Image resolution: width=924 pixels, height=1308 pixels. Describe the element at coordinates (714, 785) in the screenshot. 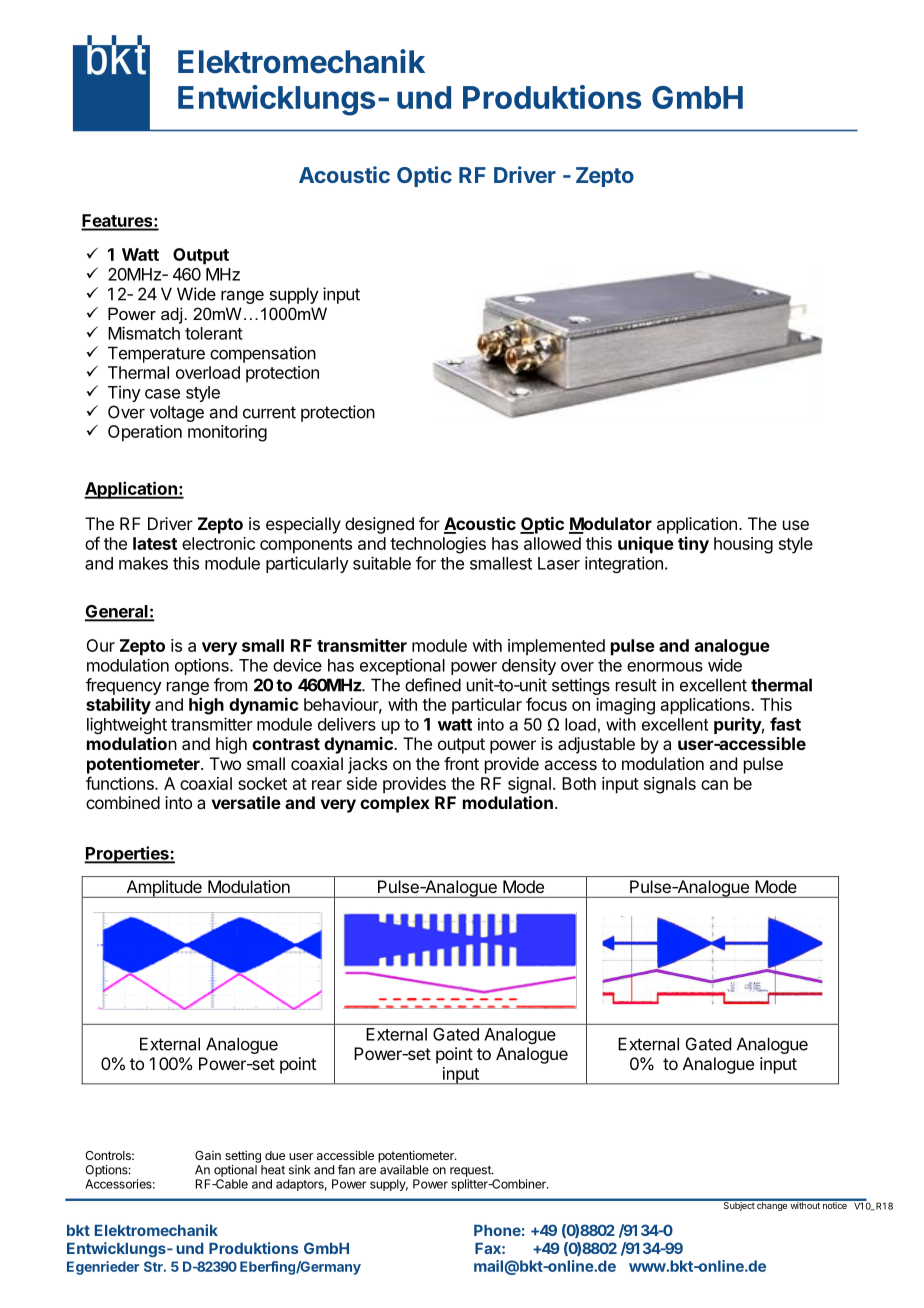

I see `can` at that location.
